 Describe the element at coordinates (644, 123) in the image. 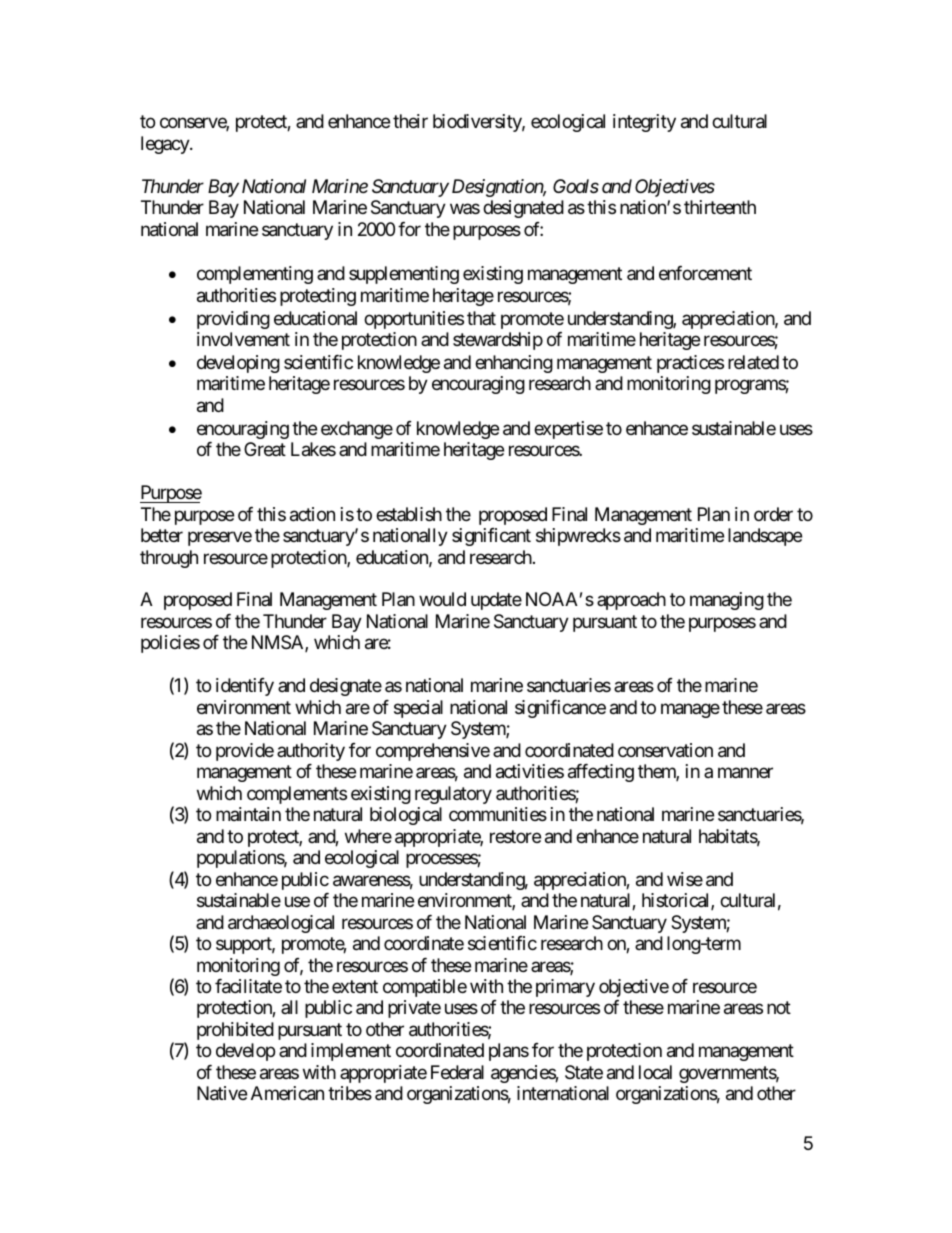

I see `integrity` at that location.
